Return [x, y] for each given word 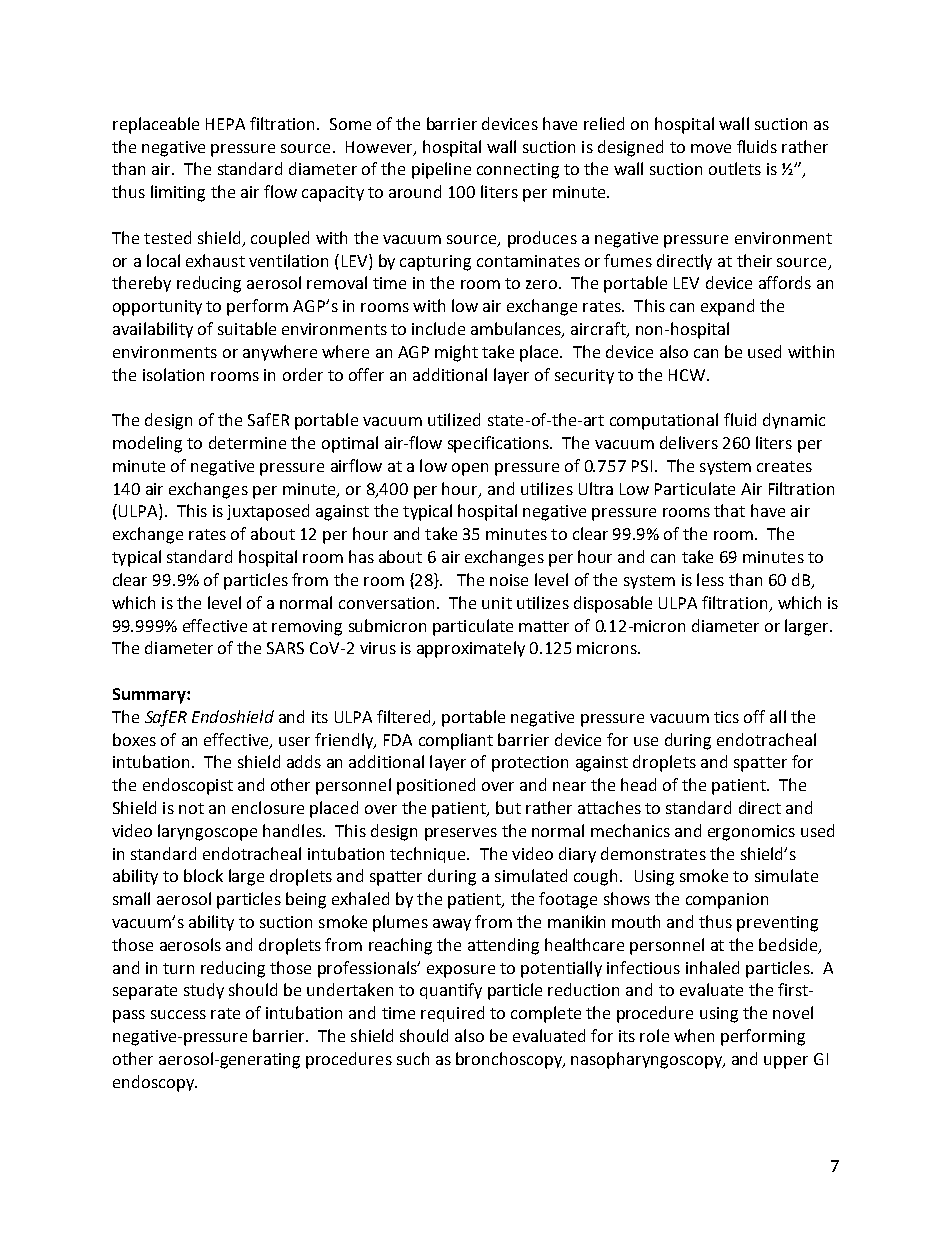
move [711, 148]
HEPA [225, 124]
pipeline [441, 170]
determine [247, 442]
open [470, 469]
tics [726, 717]
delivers [689, 442]
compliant [456, 741]
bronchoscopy [510, 1060]
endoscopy [154, 1083]
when [694, 1035]
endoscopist [188, 786]
